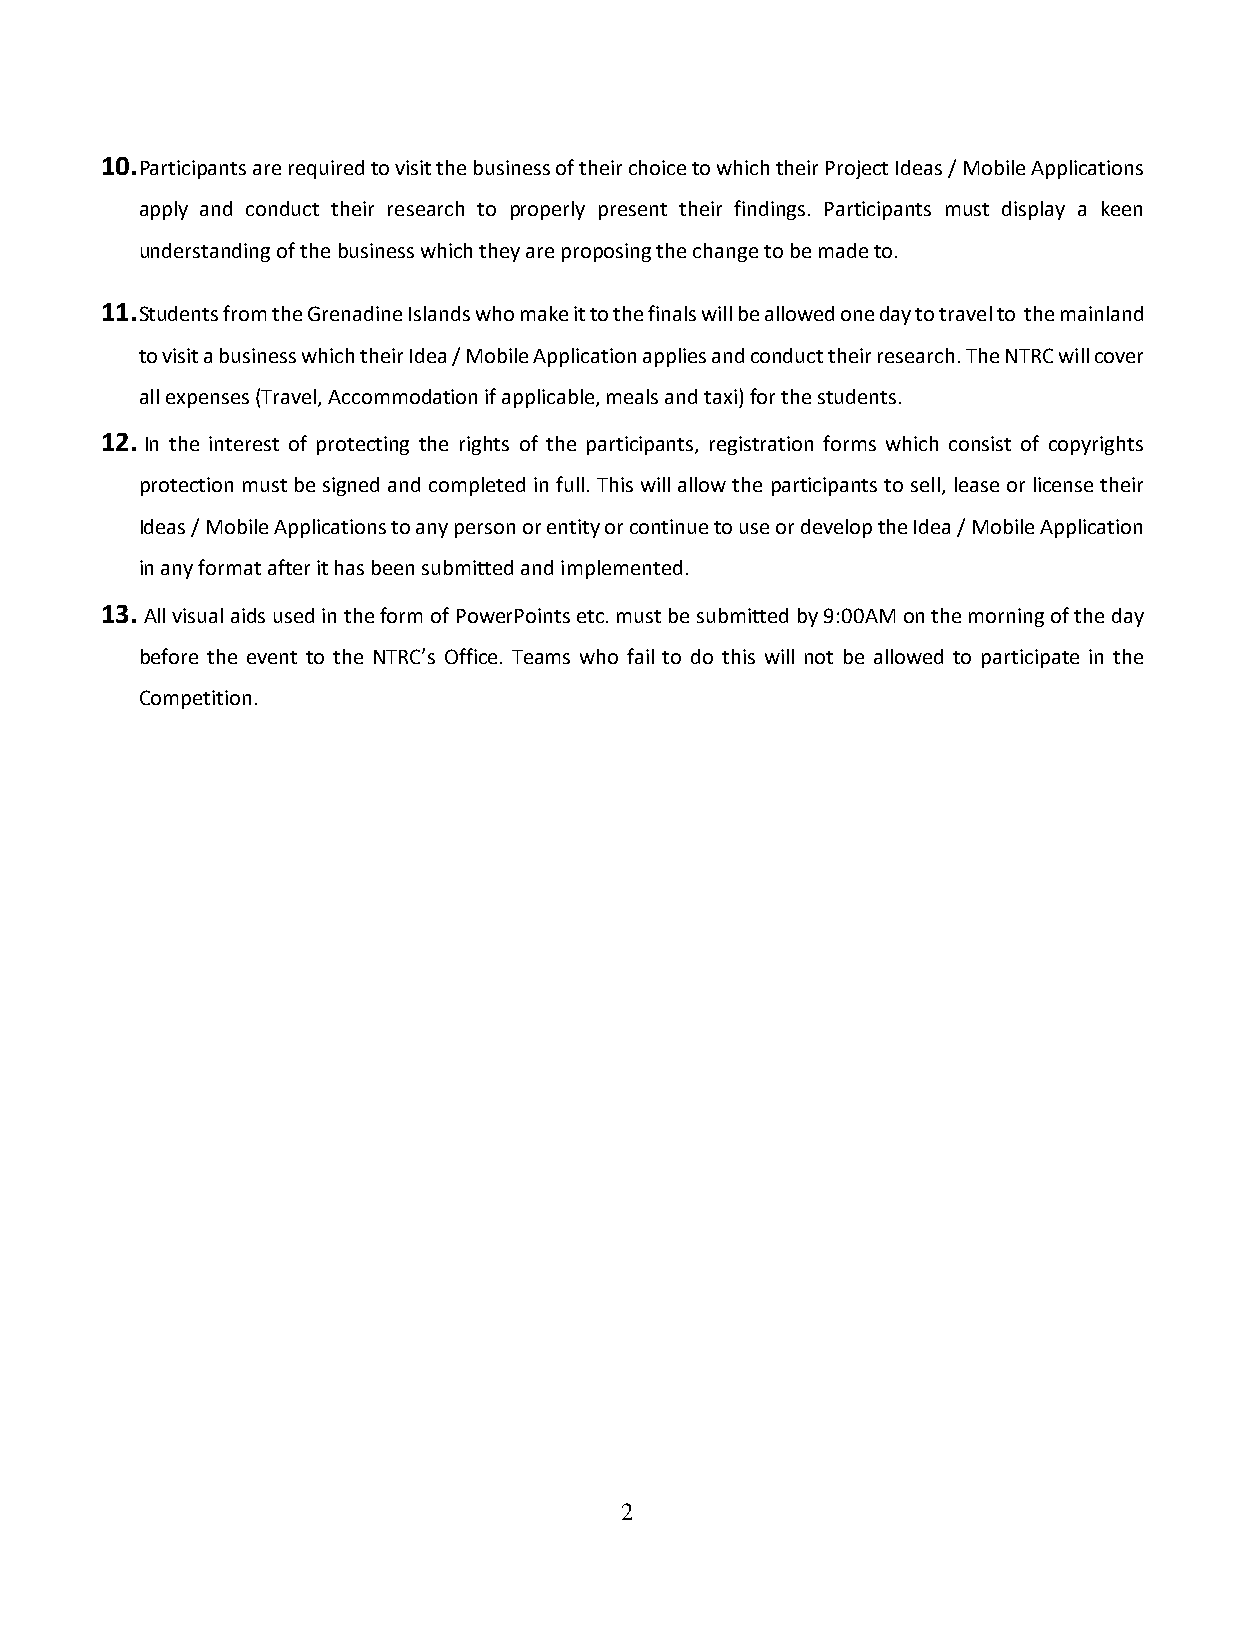 The height and width of the page is (1625, 1255). Describe the element at coordinates (1033, 210) in the page. I see `display` at that location.
